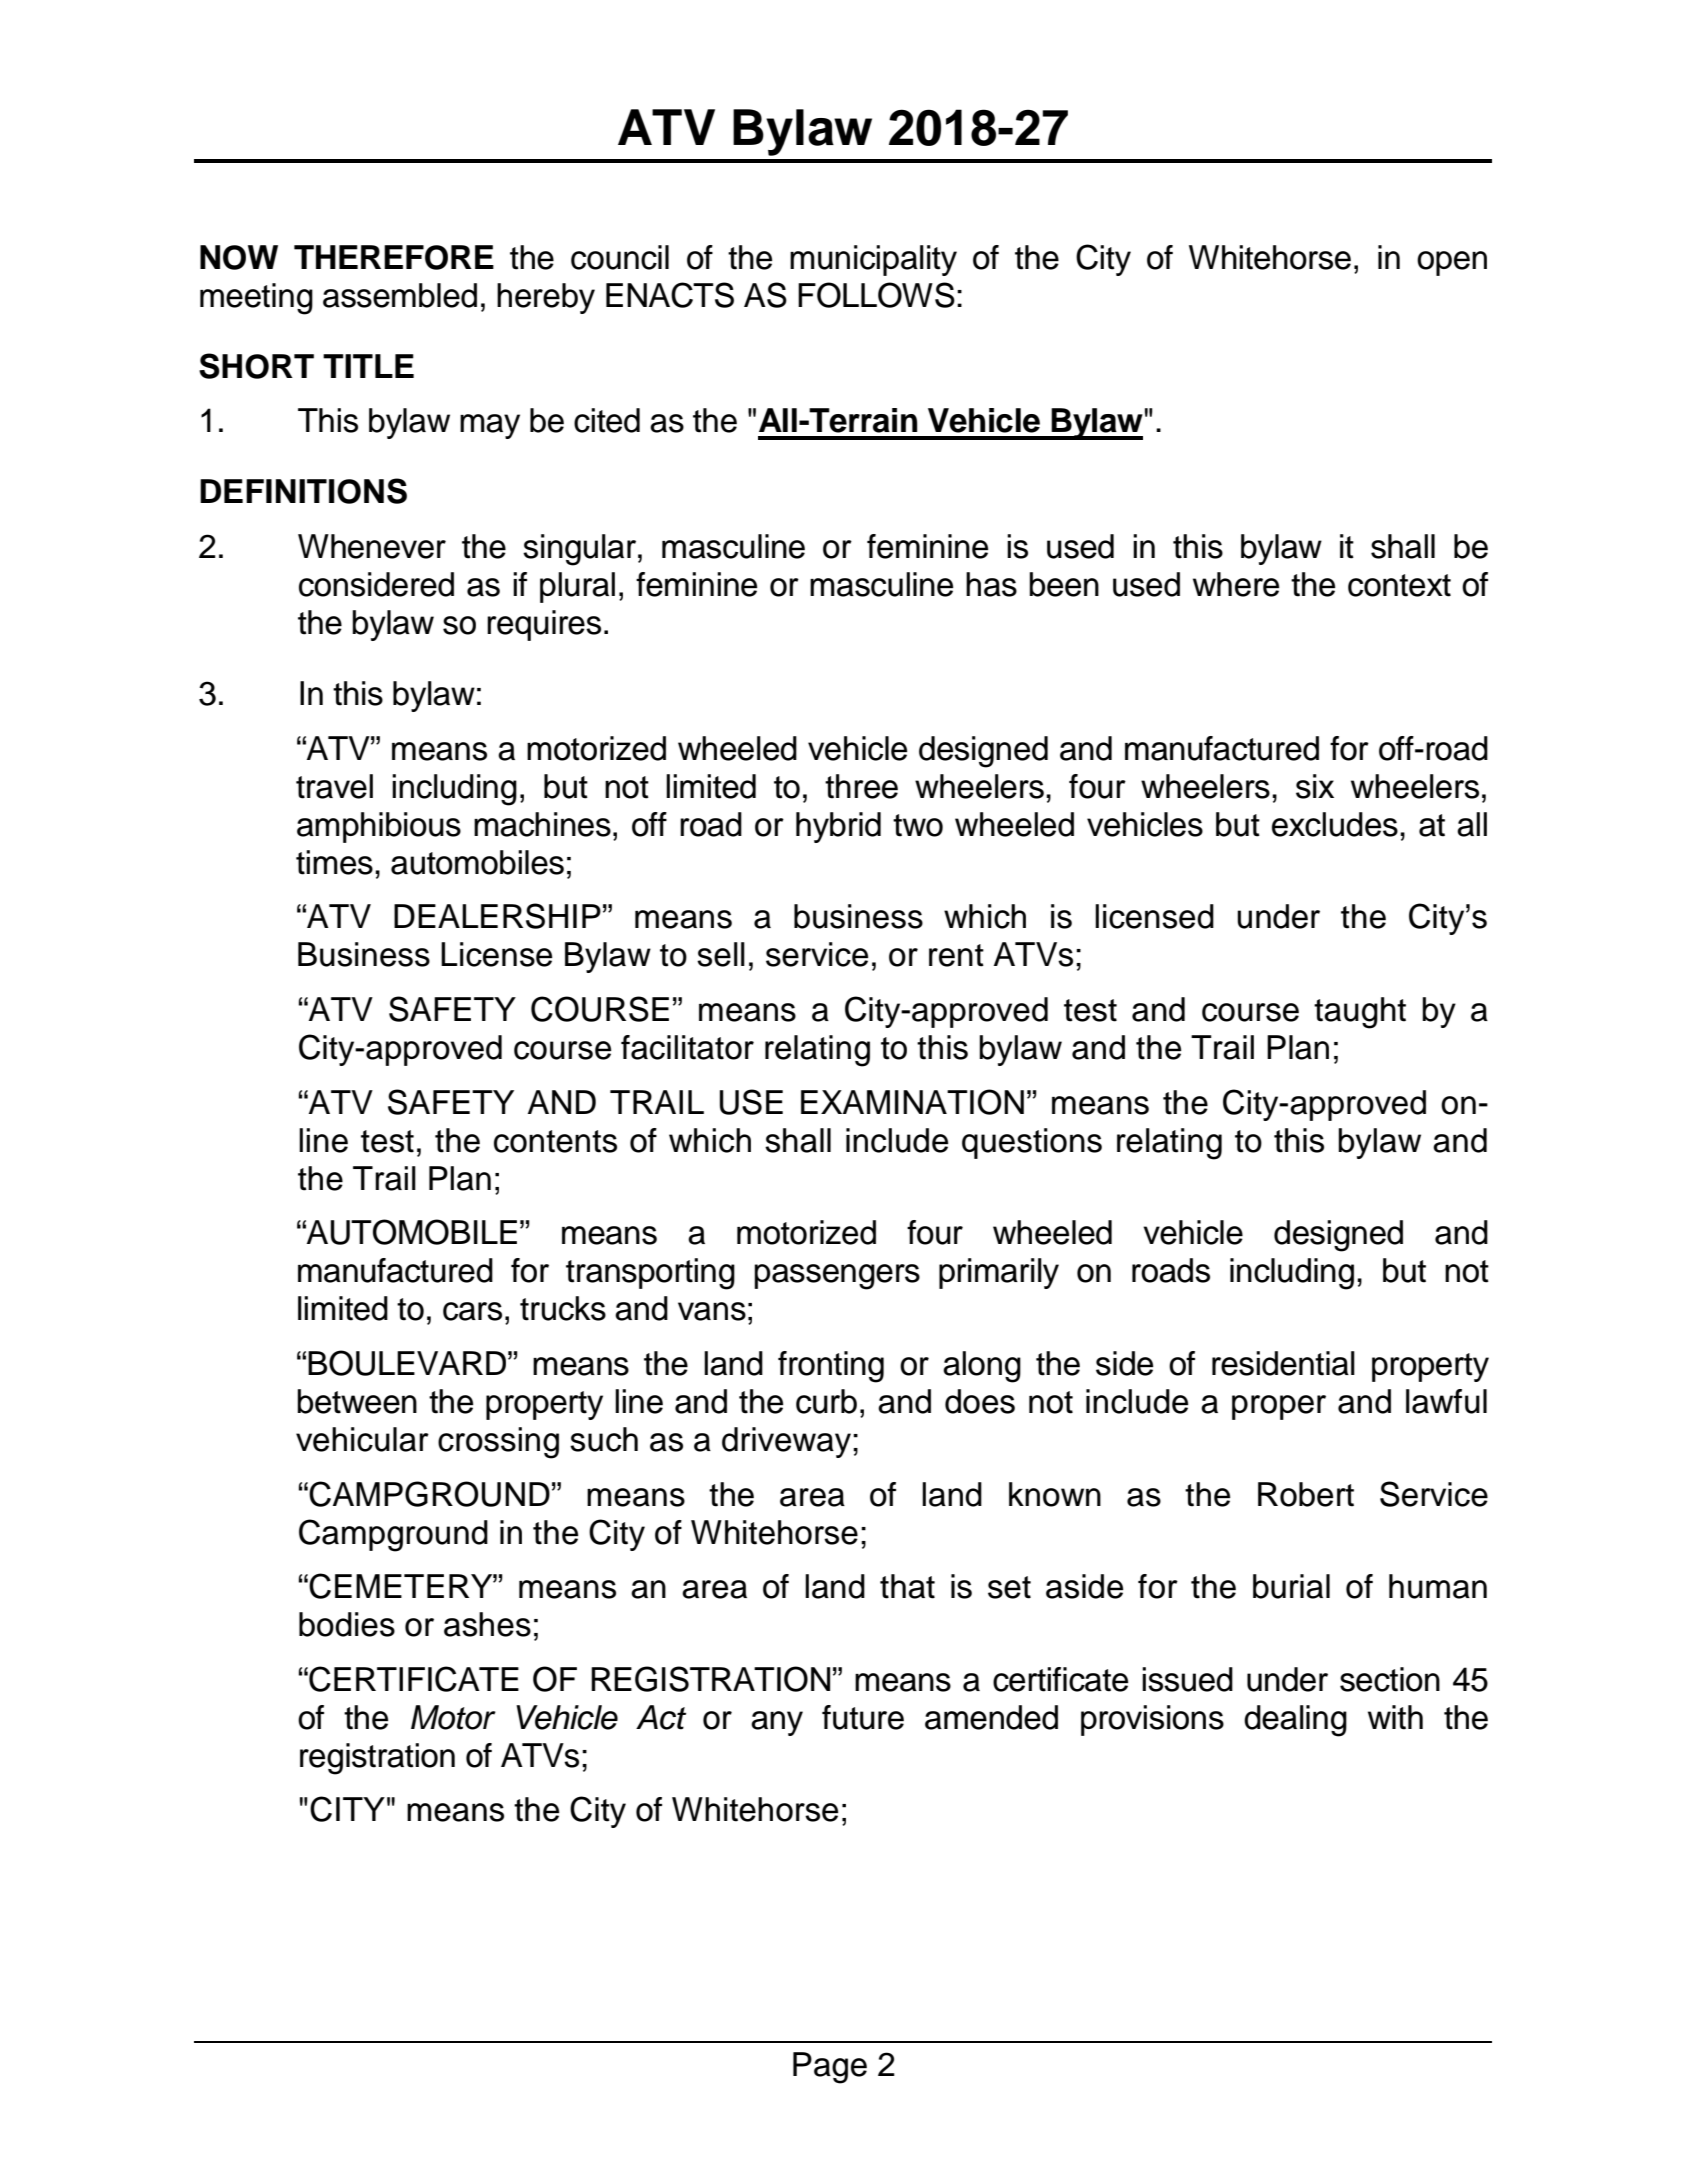  What do you see at coordinates (334, 862) in the screenshot?
I see `times` at bounding box center [334, 862].
